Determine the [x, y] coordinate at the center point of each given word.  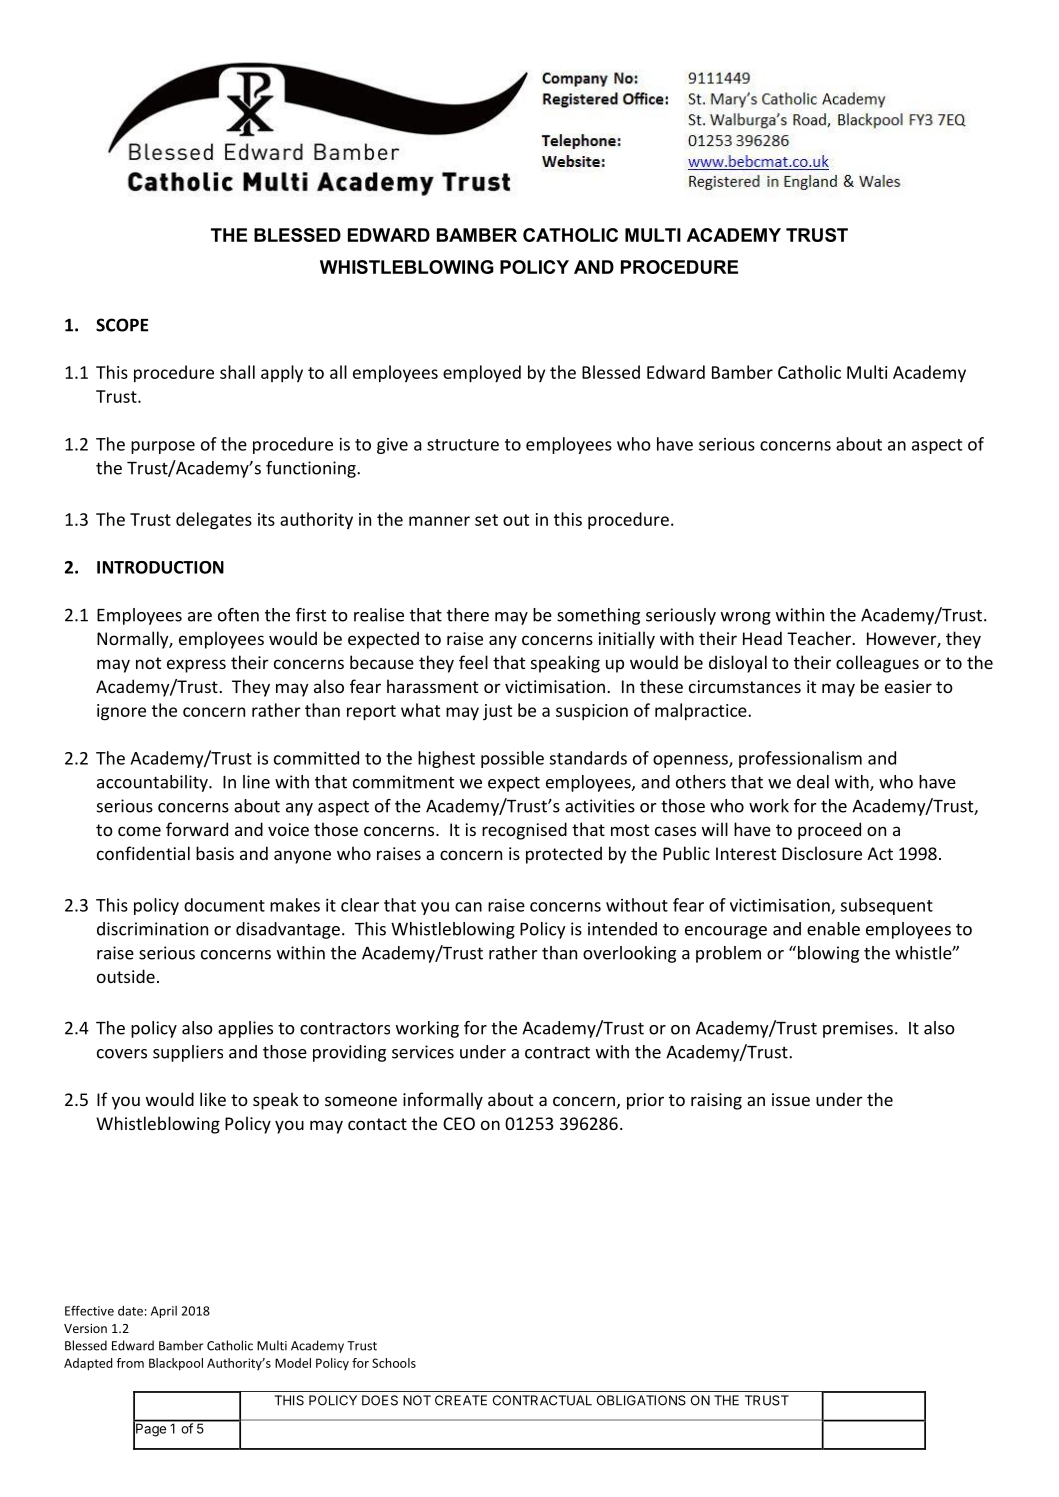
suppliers [188, 1053]
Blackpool [176, 1364]
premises [858, 1029]
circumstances [745, 686]
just [497, 712]
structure [463, 445]
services [423, 1052]
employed [482, 374]
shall [237, 372]
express [196, 666]
